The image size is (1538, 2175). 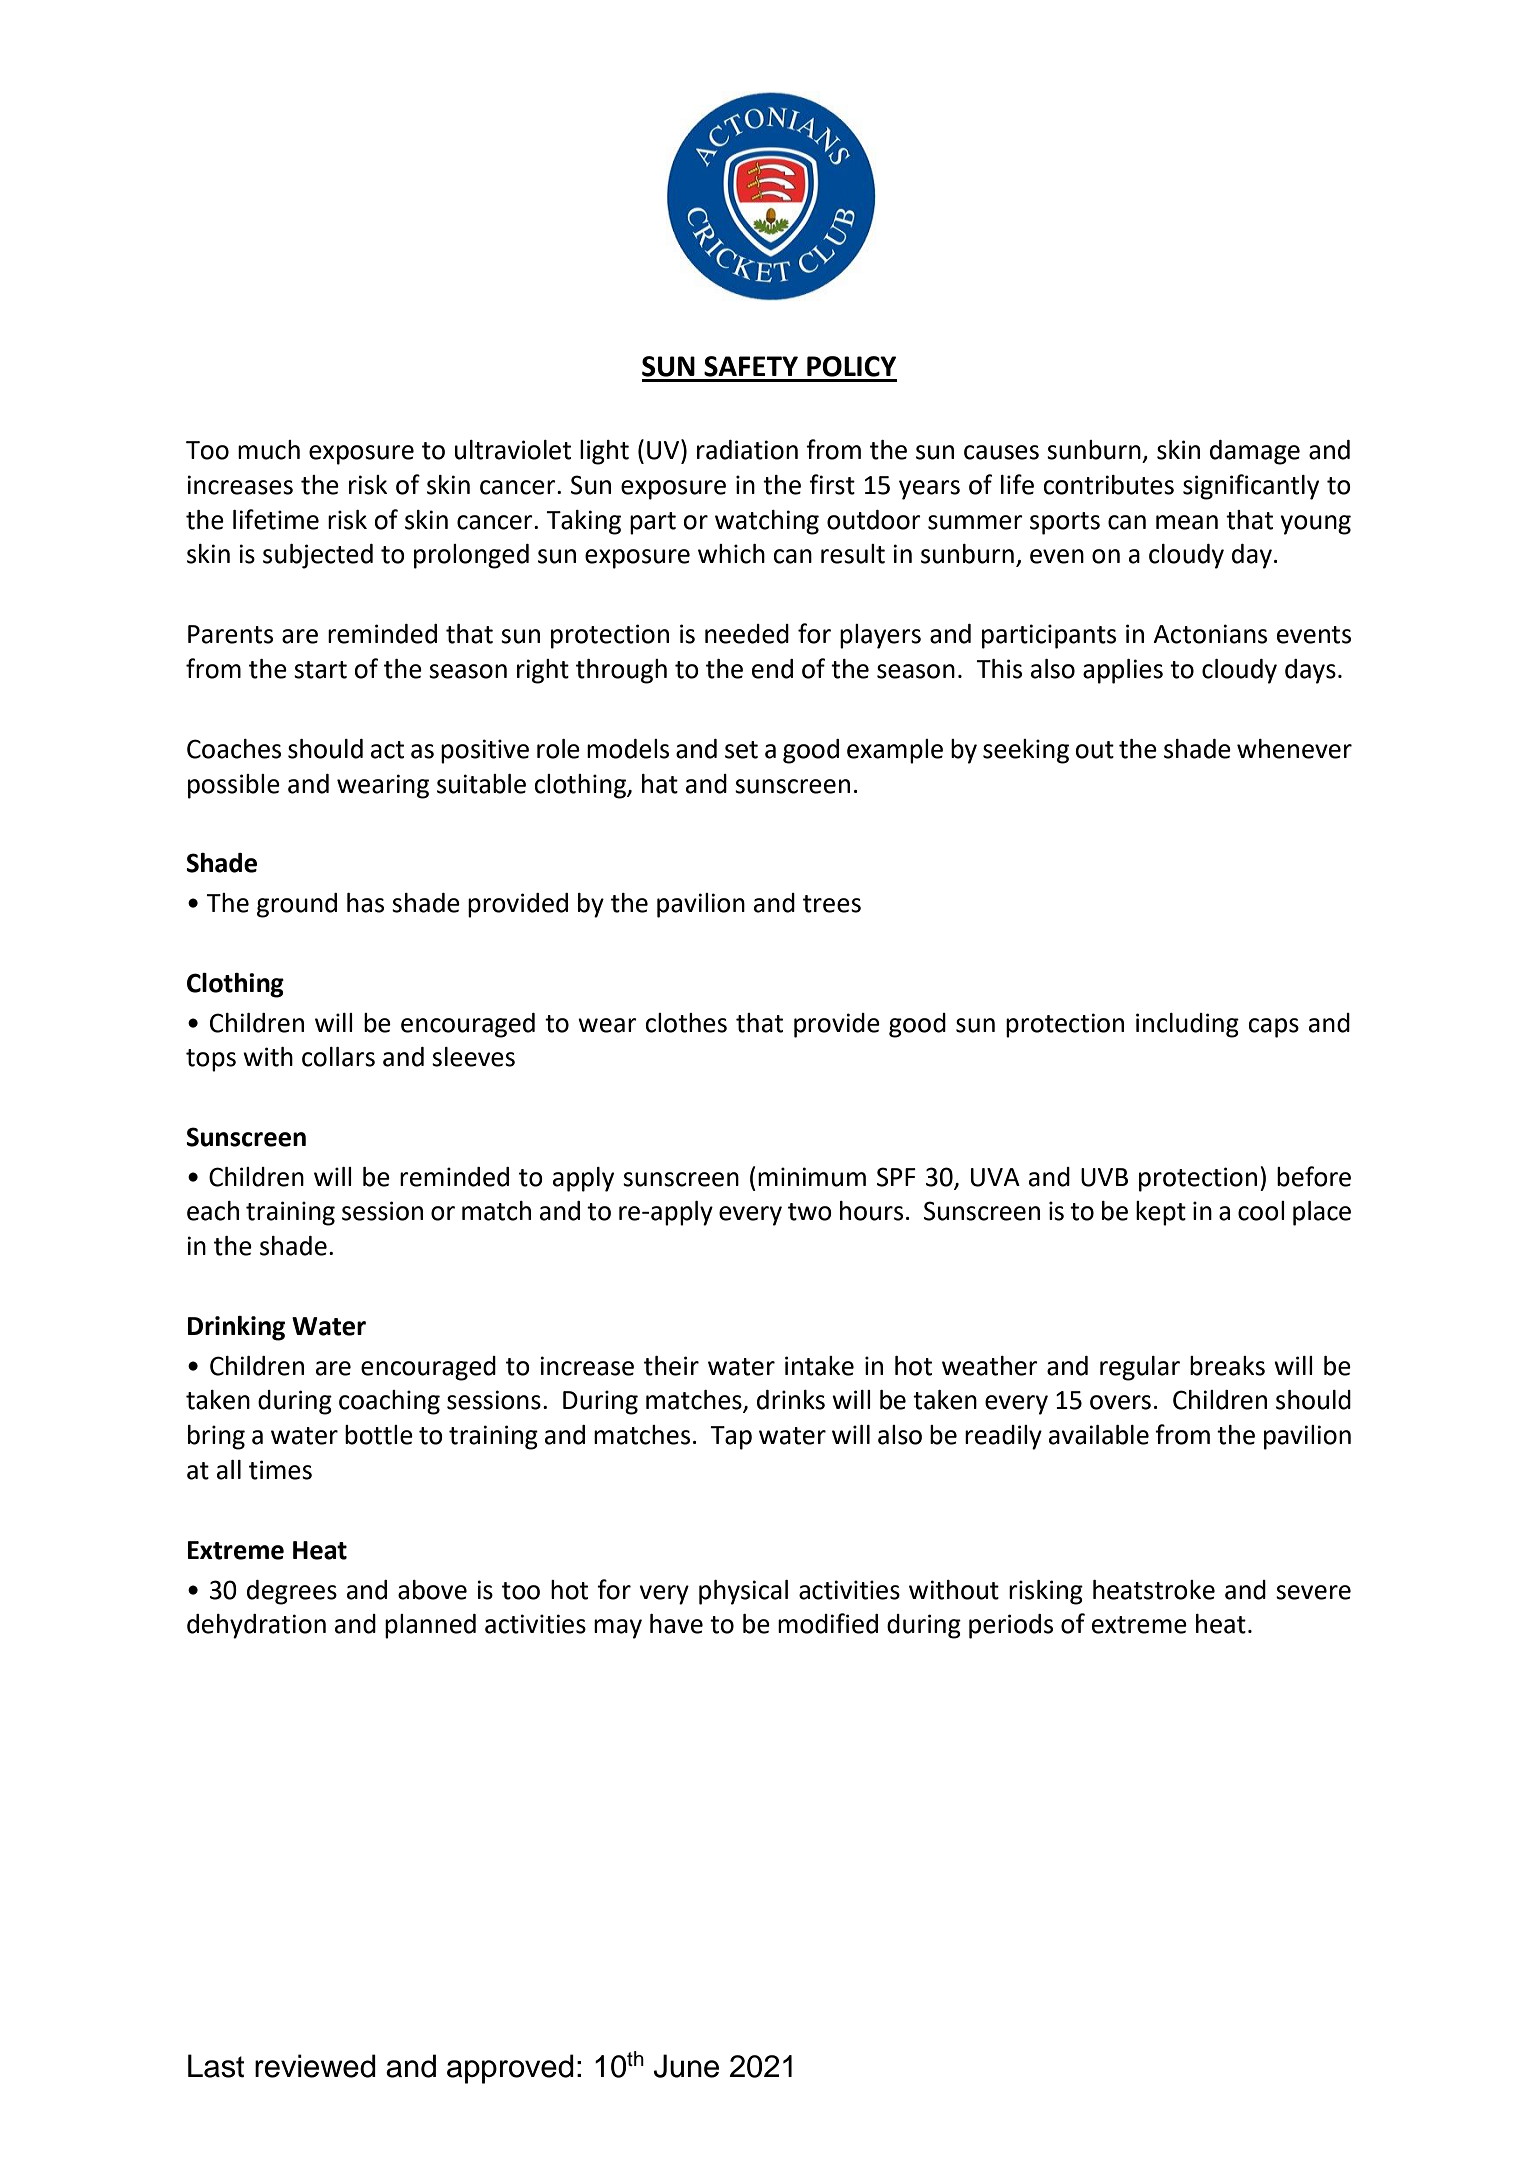 What do you see at coordinates (767, 522) in the screenshot?
I see `watching` at bounding box center [767, 522].
